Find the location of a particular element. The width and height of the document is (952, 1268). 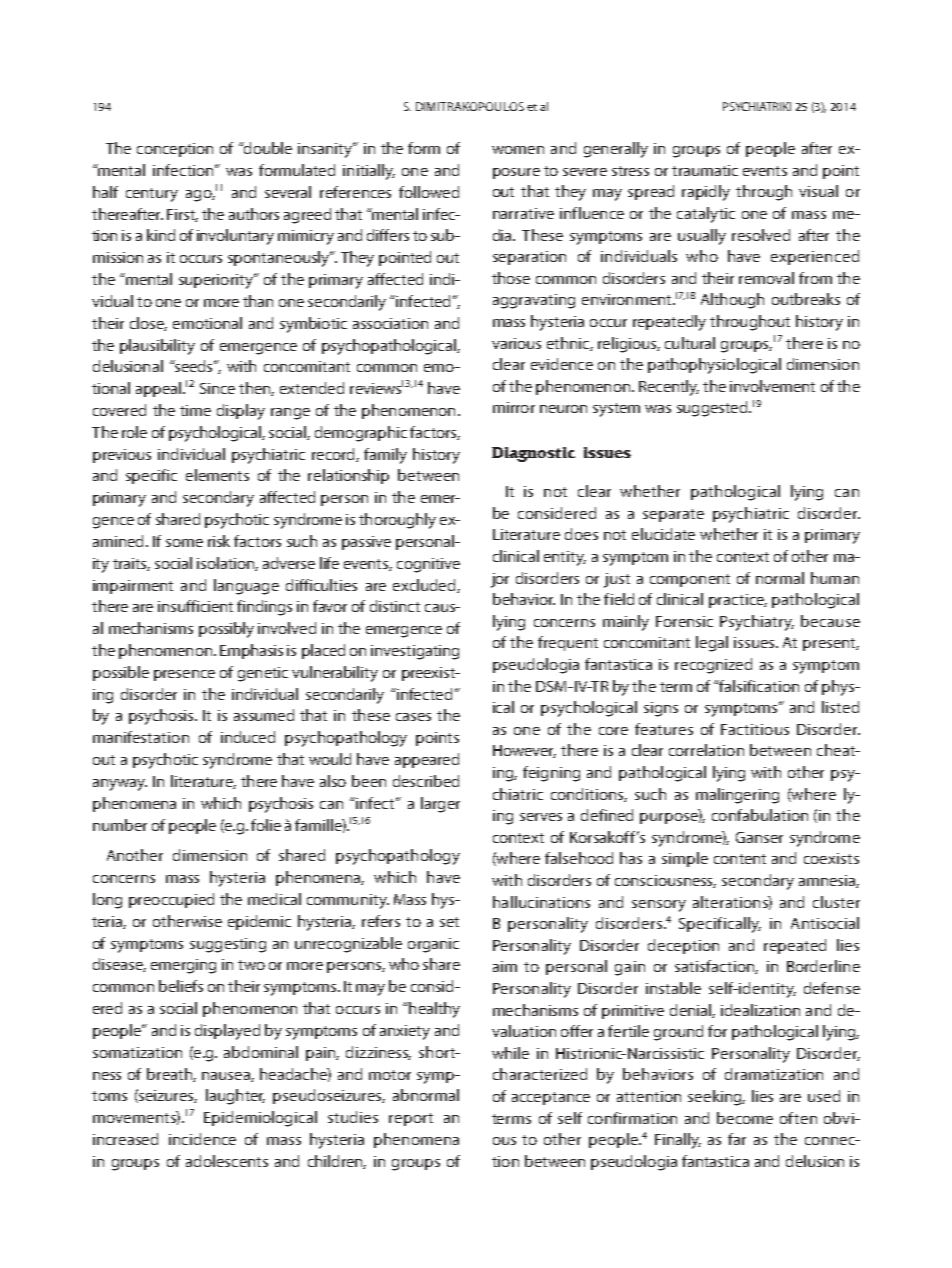

far is located at coordinates (737, 1139).
